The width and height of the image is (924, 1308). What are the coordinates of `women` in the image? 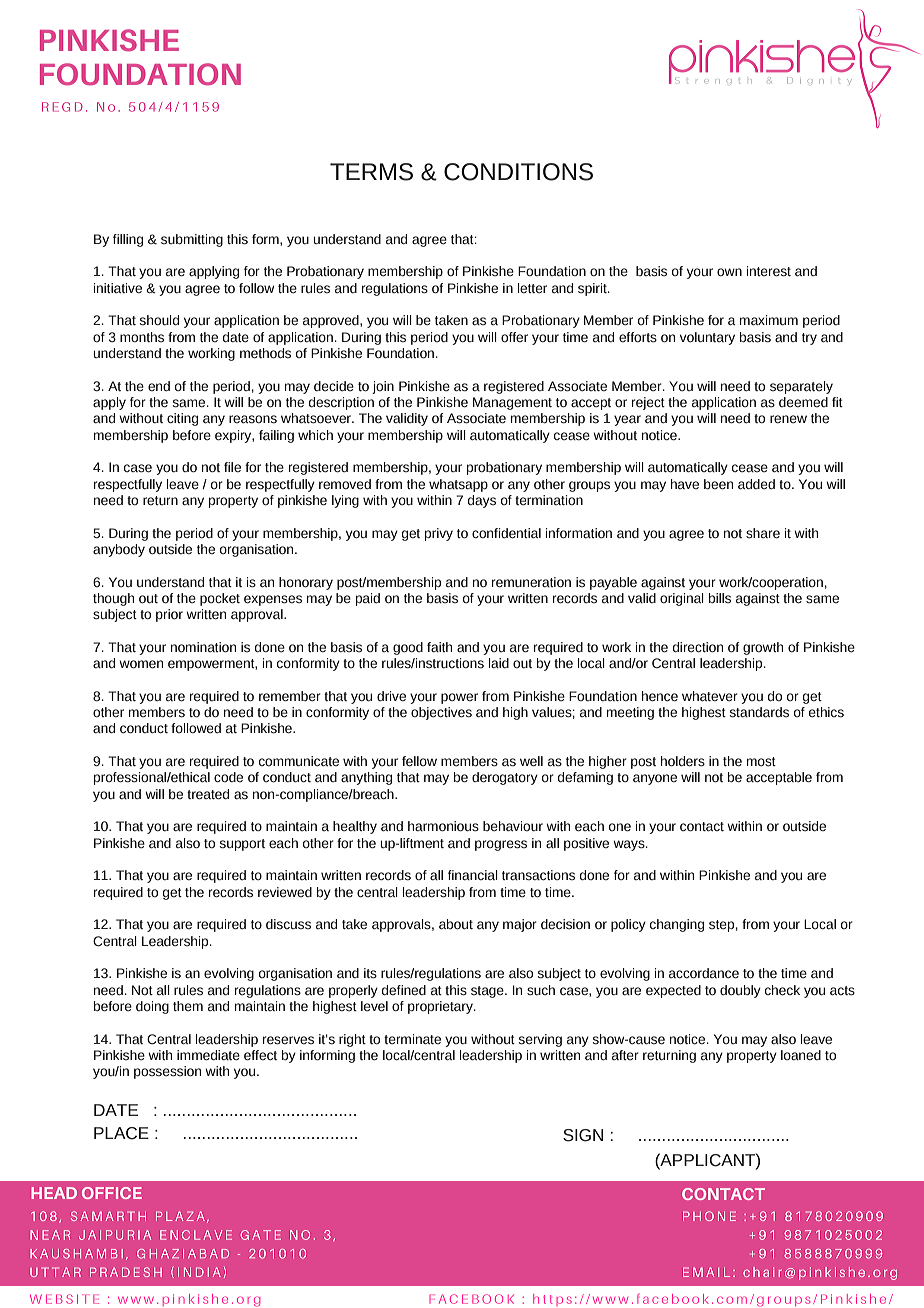 It's located at (141, 664).
